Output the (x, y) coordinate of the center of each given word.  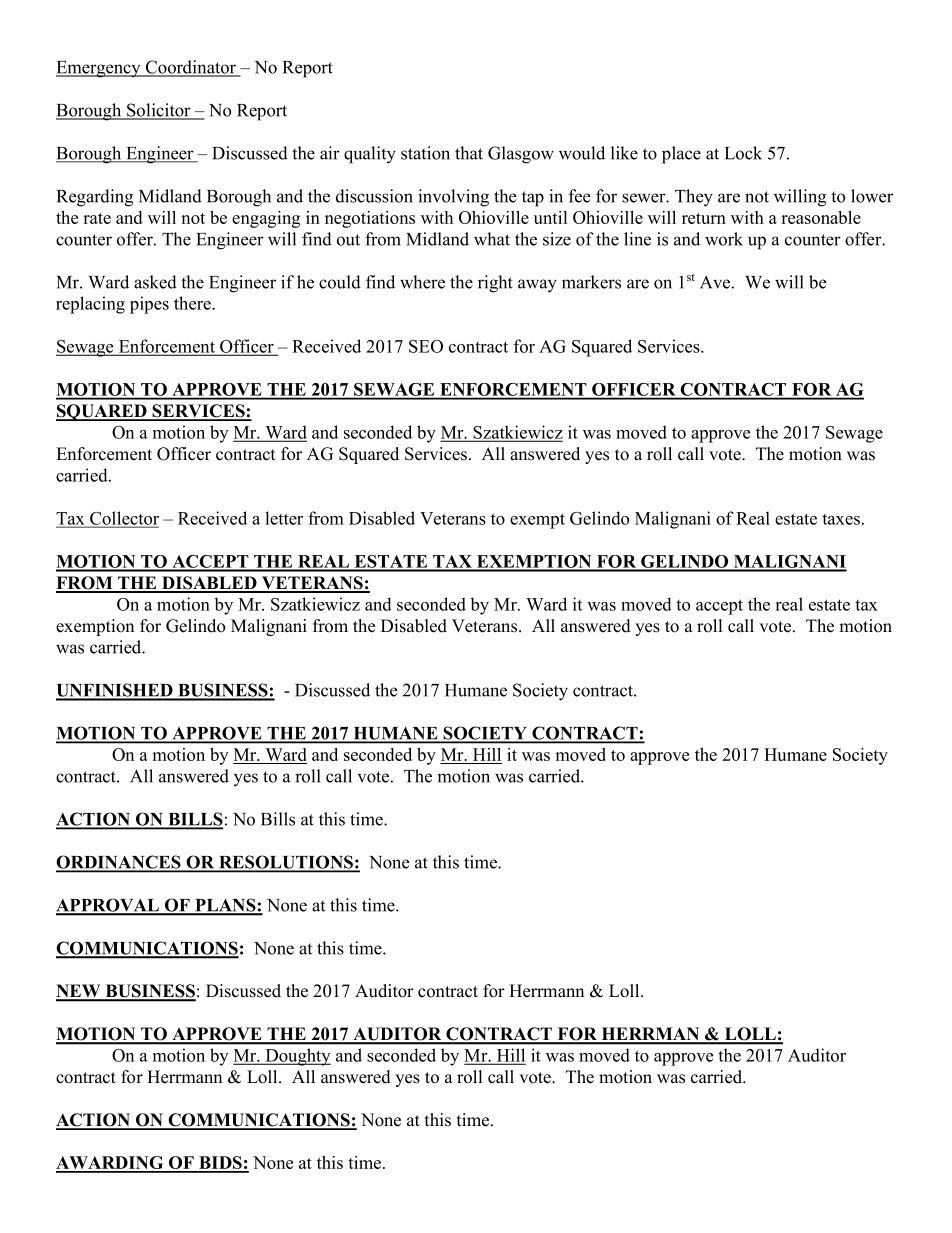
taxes (841, 519)
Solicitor (159, 111)
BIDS (220, 1164)
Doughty (297, 1057)
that (469, 153)
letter (284, 518)
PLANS (225, 906)
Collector (123, 519)
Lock (743, 153)
